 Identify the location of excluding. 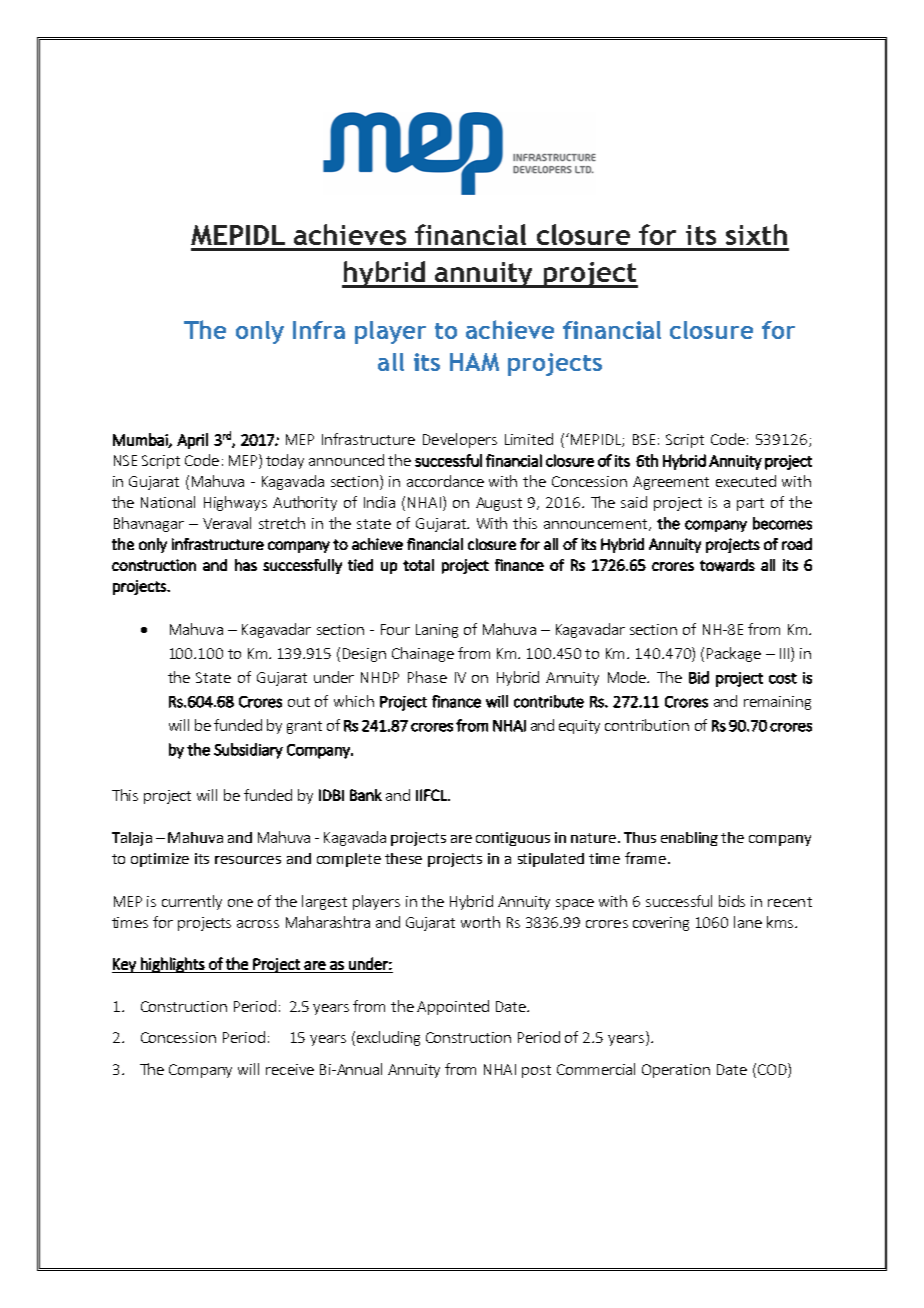
(387, 1038).
